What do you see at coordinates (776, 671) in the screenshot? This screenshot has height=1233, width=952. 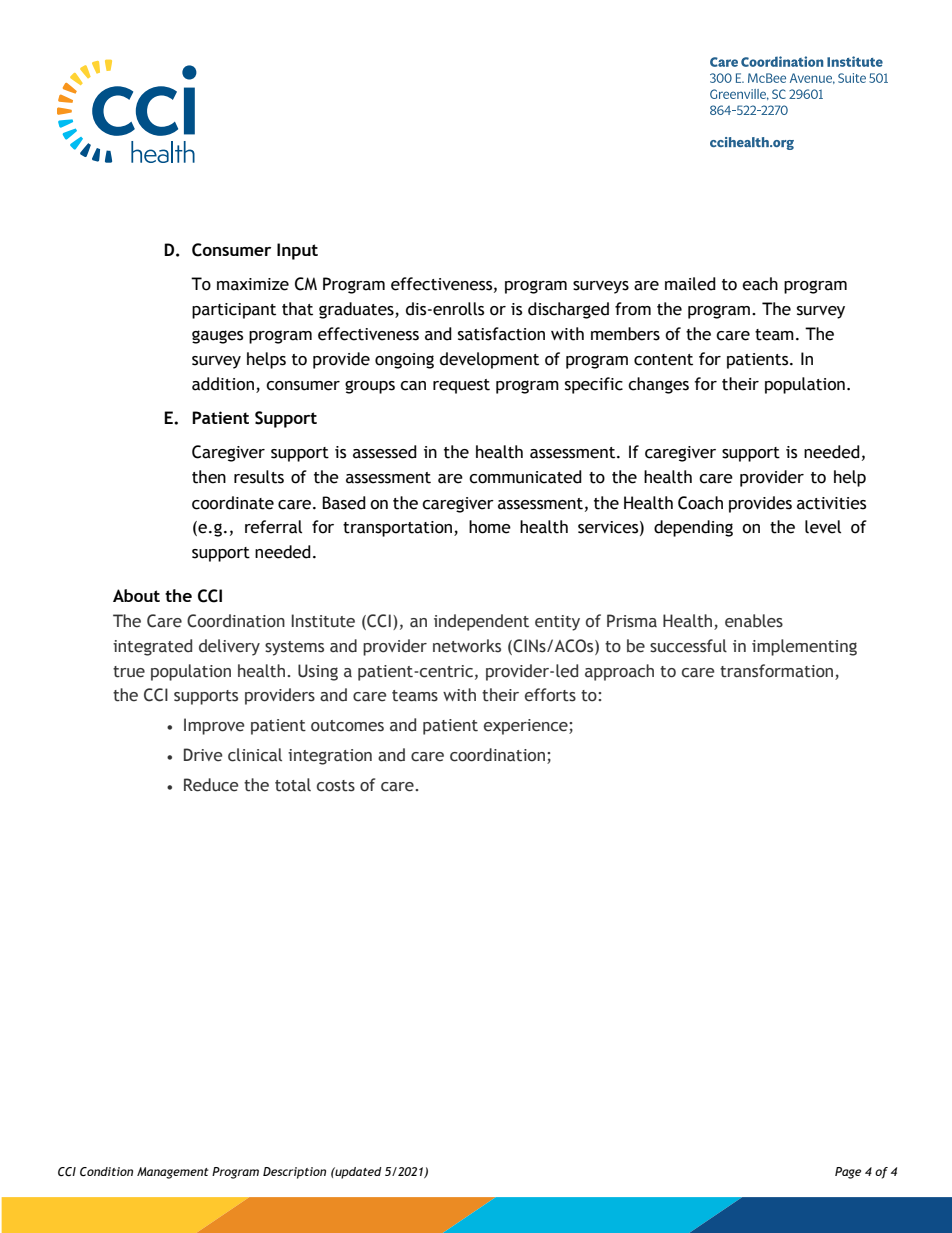 I see `transformation` at bounding box center [776, 671].
